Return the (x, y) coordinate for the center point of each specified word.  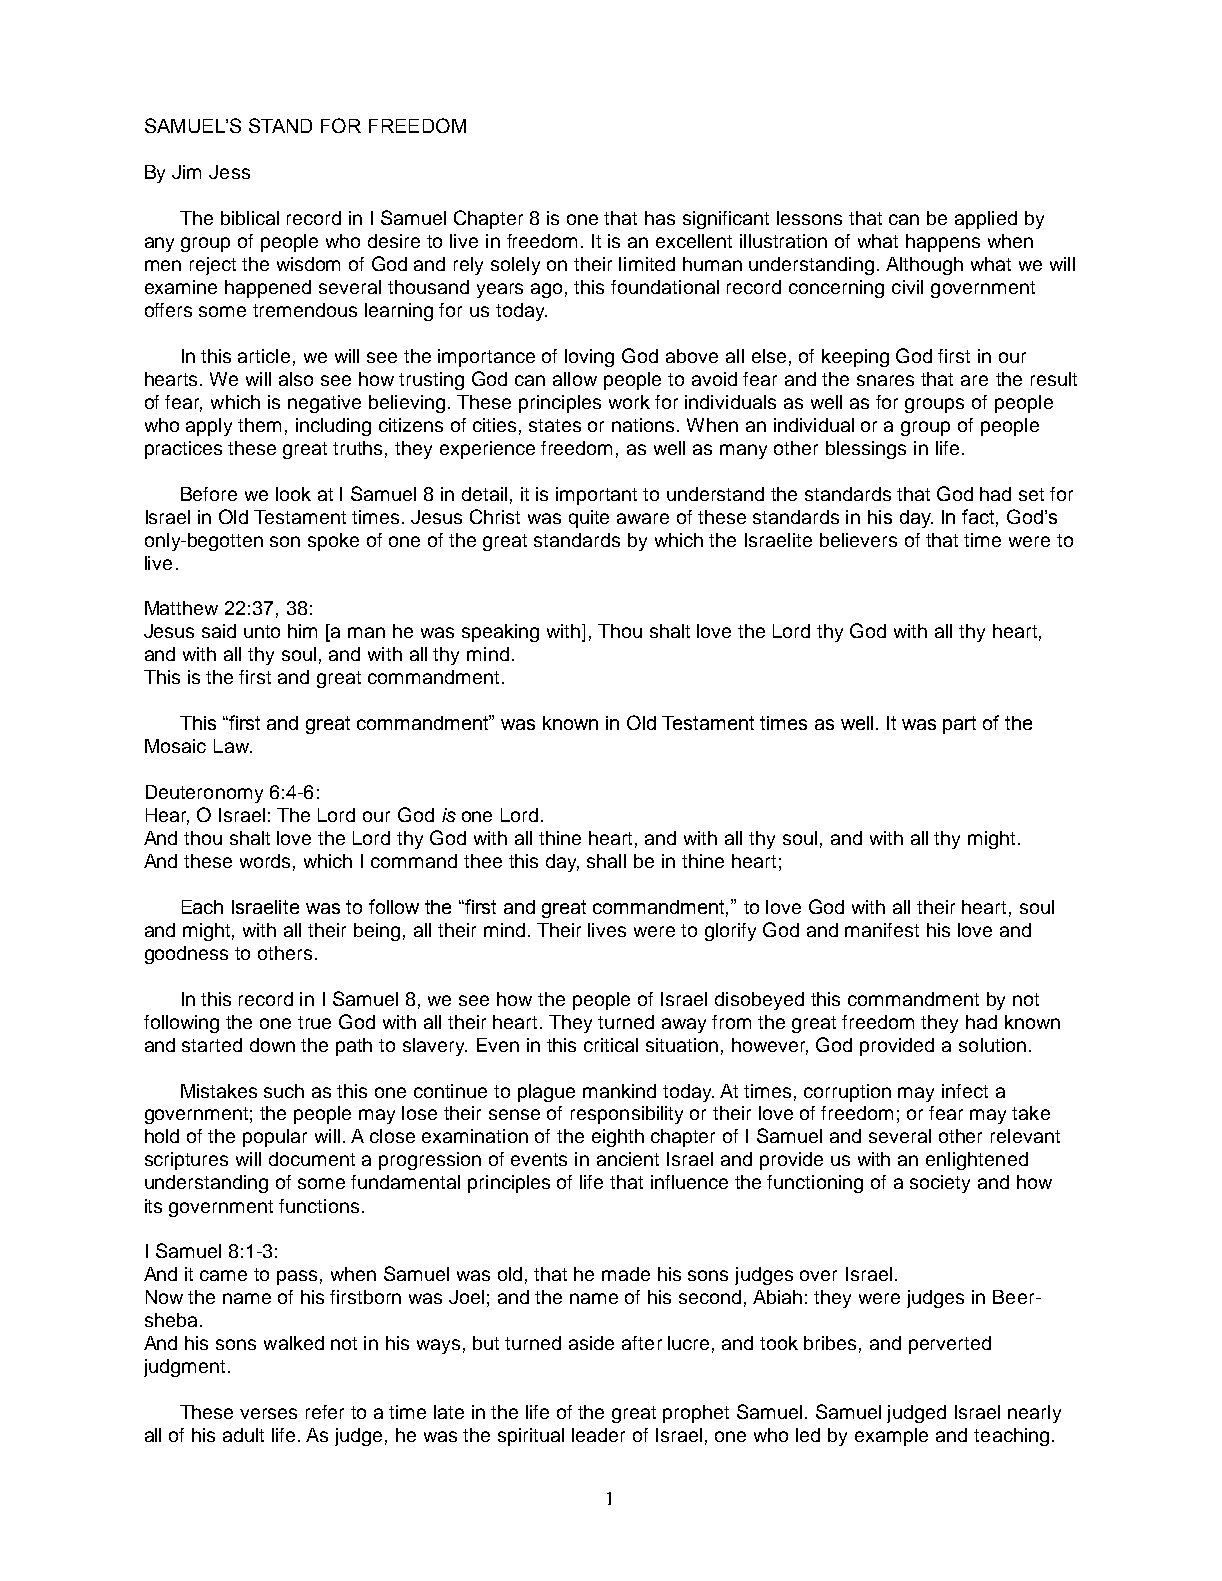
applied (986, 220)
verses (268, 1413)
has (660, 218)
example (891, 1437)
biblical (250, 218)
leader (598, 1435)
